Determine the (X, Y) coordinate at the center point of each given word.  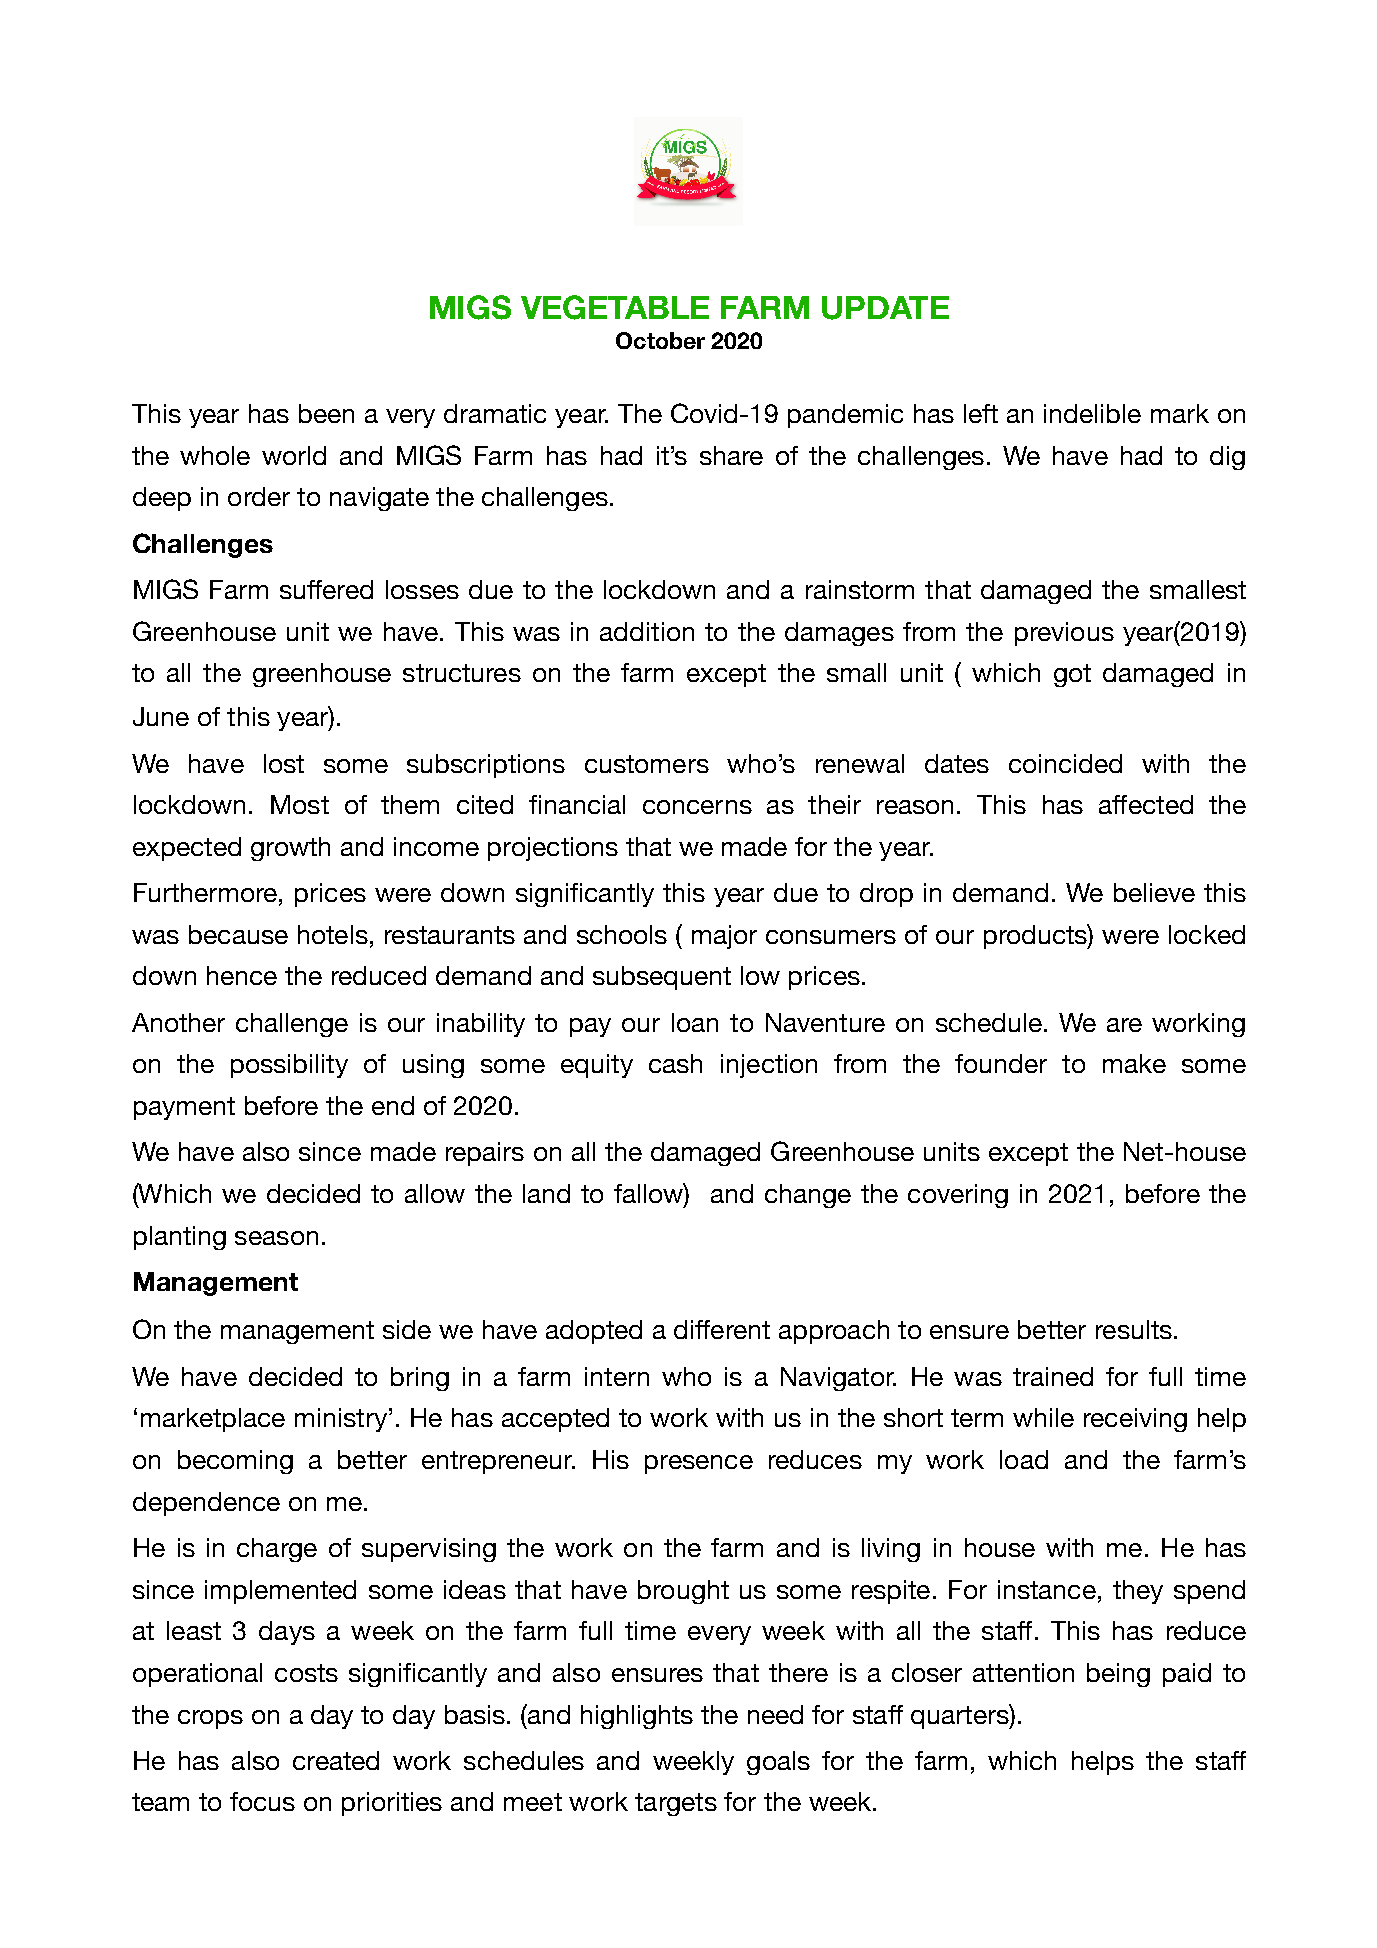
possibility (289, 1066)
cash (675, 1063)
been (326, 413)
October (660, 340)
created (336, 1760)
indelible (1092, 413)
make (1134, 1063)
